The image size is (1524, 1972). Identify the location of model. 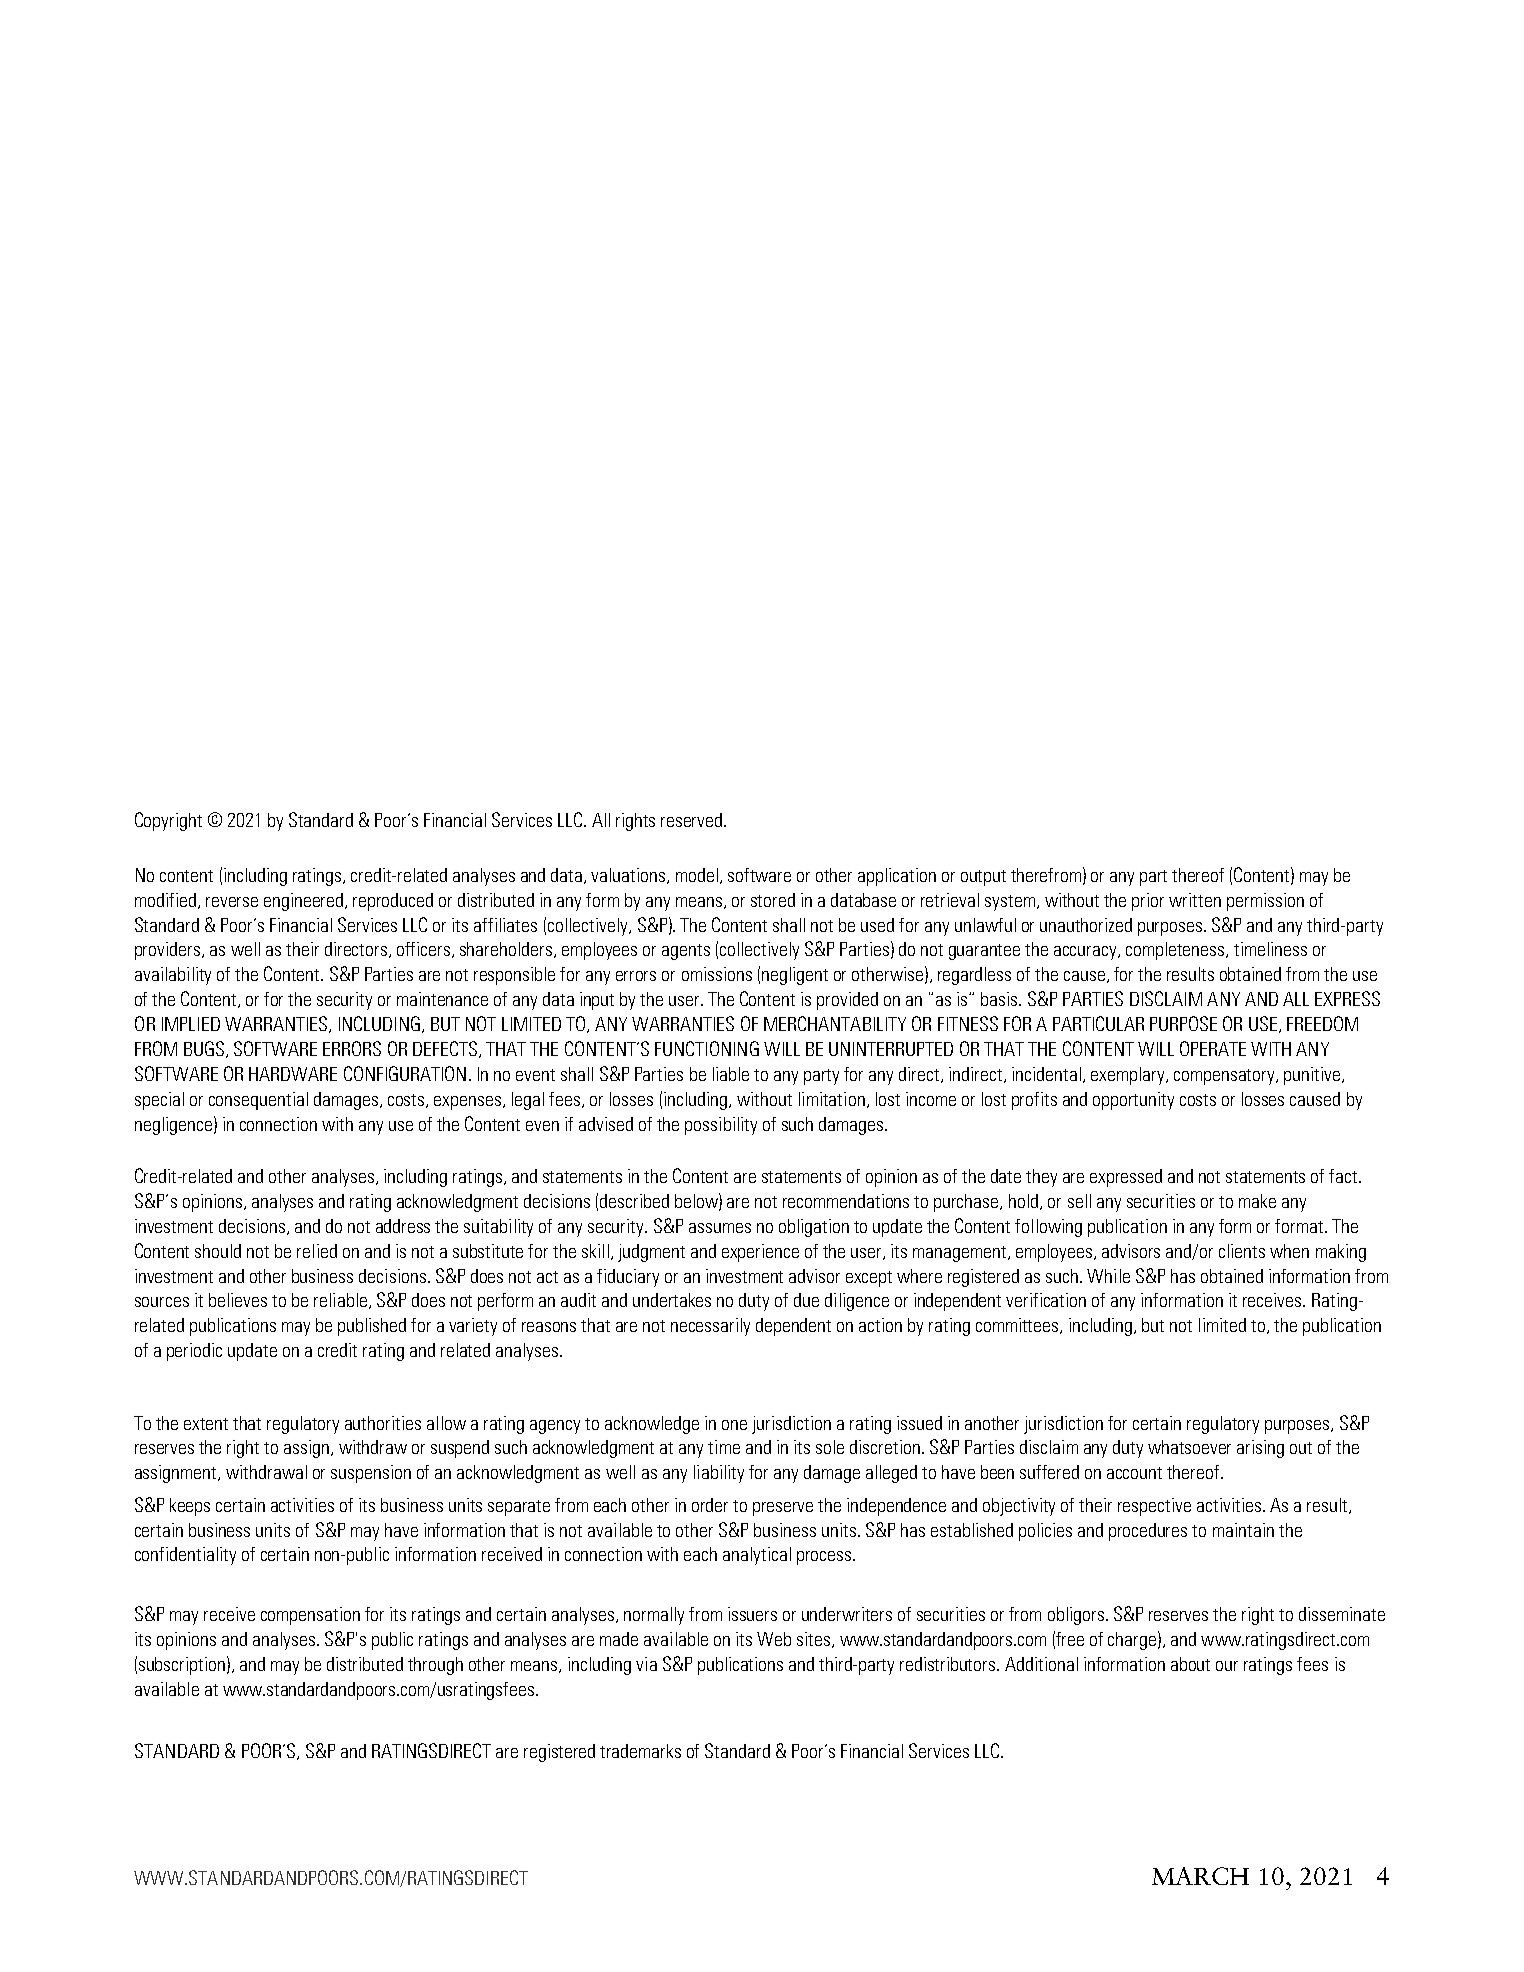
(697, 875).
